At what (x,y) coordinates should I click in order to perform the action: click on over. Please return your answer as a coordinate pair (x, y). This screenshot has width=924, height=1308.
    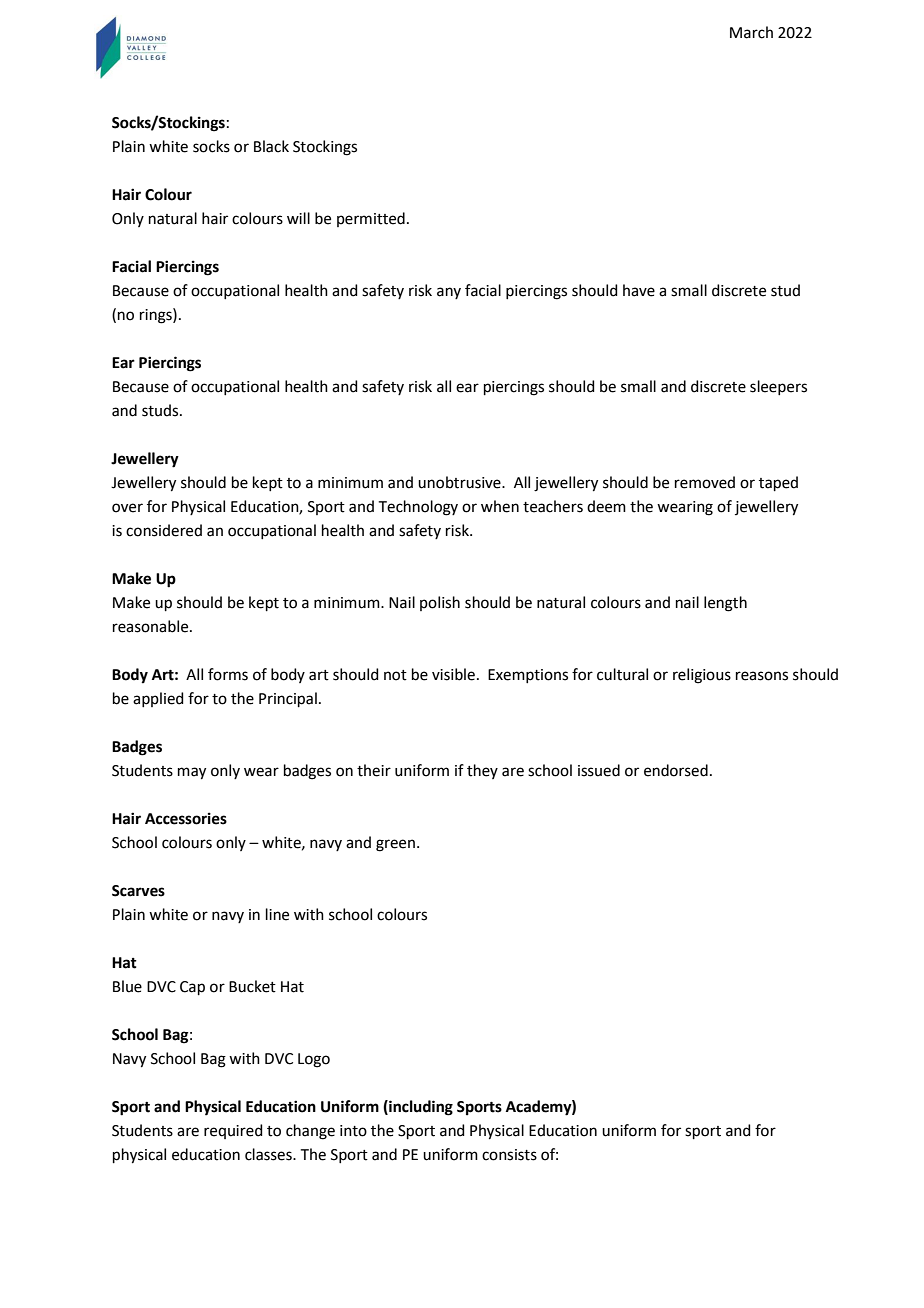
    Looking at the image, I should click on (127, 508).
